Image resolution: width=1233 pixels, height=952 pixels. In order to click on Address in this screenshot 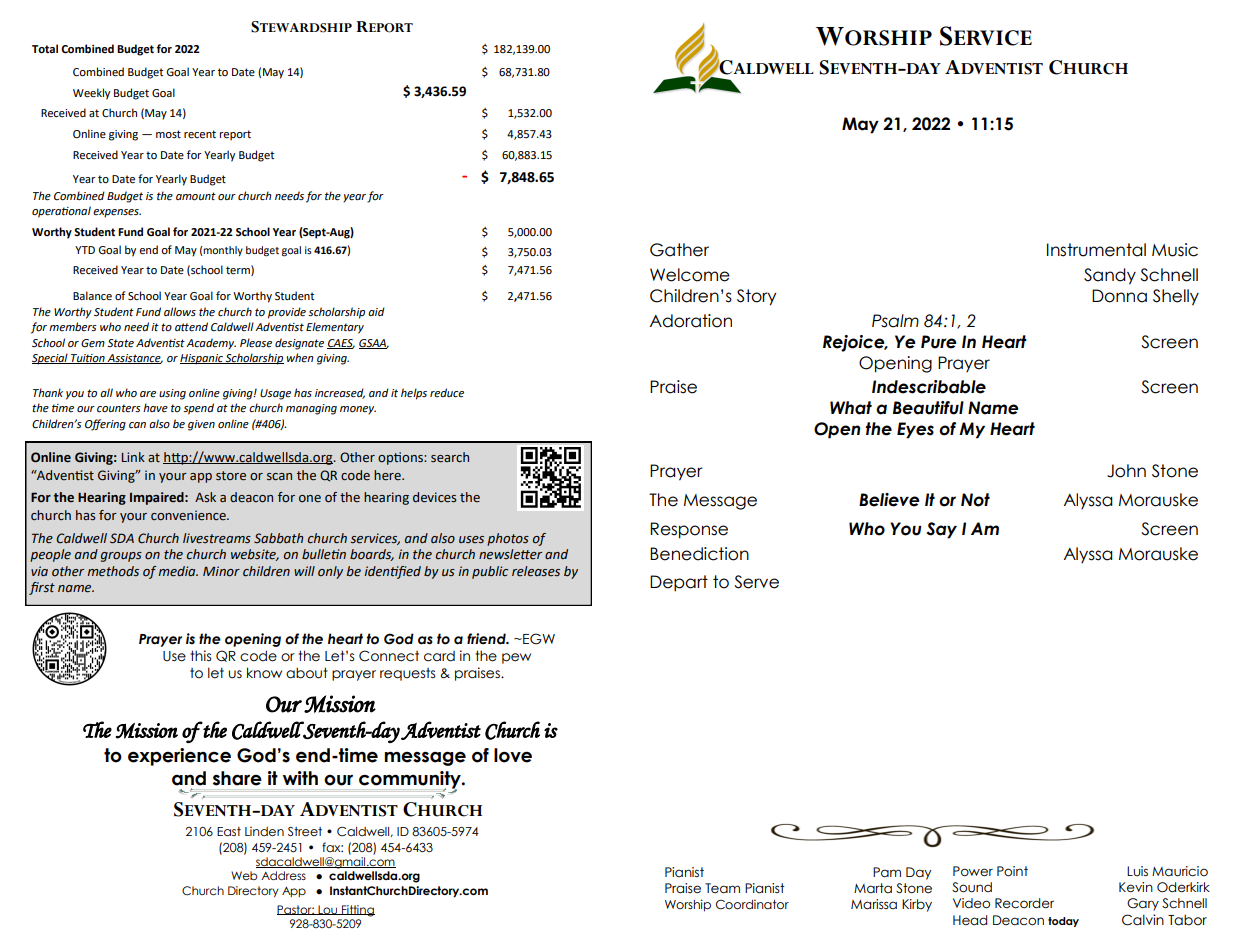, I will do `click(283, 875)`.
